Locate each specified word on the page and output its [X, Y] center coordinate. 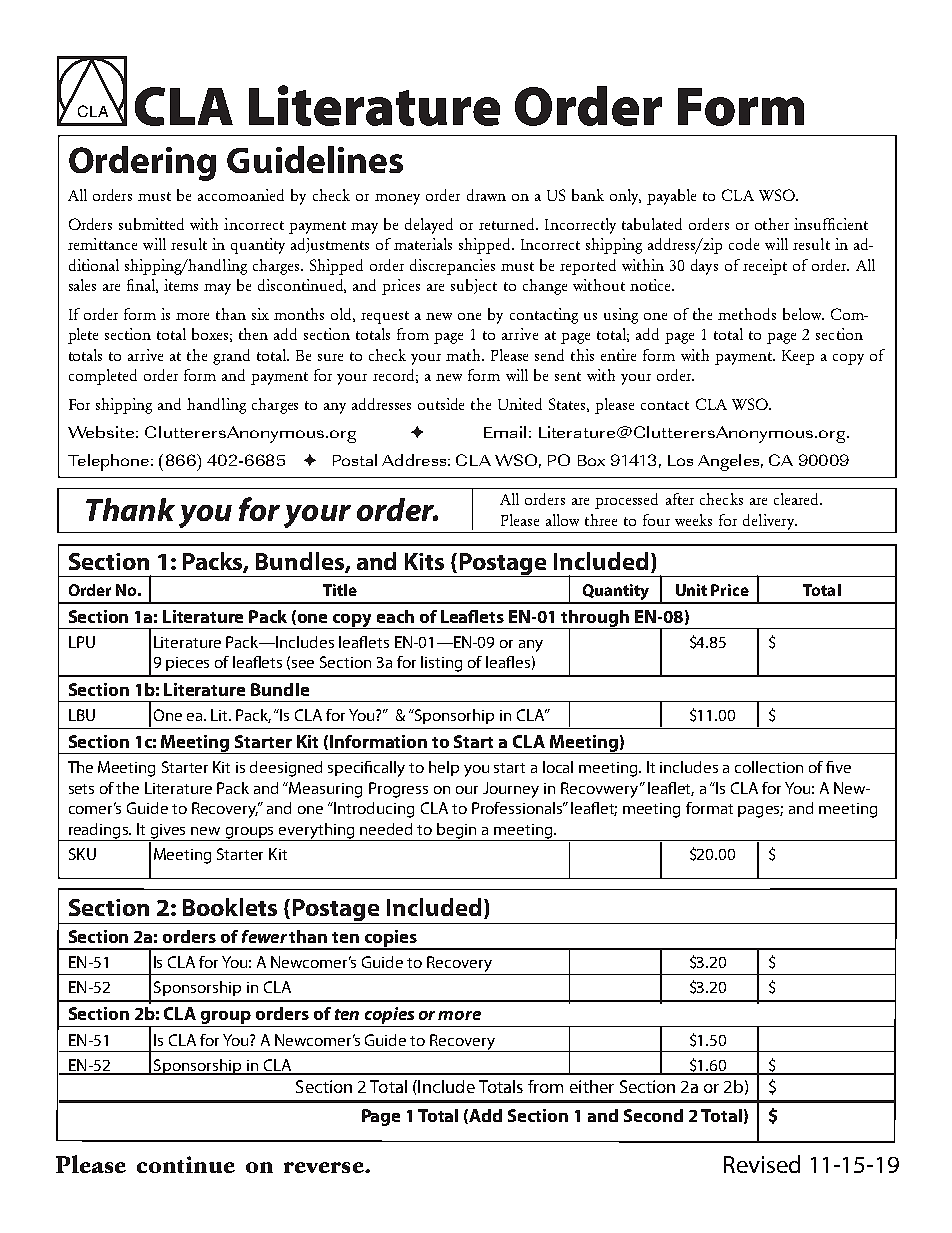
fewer [264, 936]
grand [231, 357]
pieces [187, 664]
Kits [424, 561]
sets [81, 789]
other [772, 224]
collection [769, 767]
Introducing [373, 810]
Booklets [230, 907]
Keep [798, 357]
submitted [151, 224]
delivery [770, 522]
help [444, 768]
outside [441, 404]
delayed [429, 226]
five [838, 767]
